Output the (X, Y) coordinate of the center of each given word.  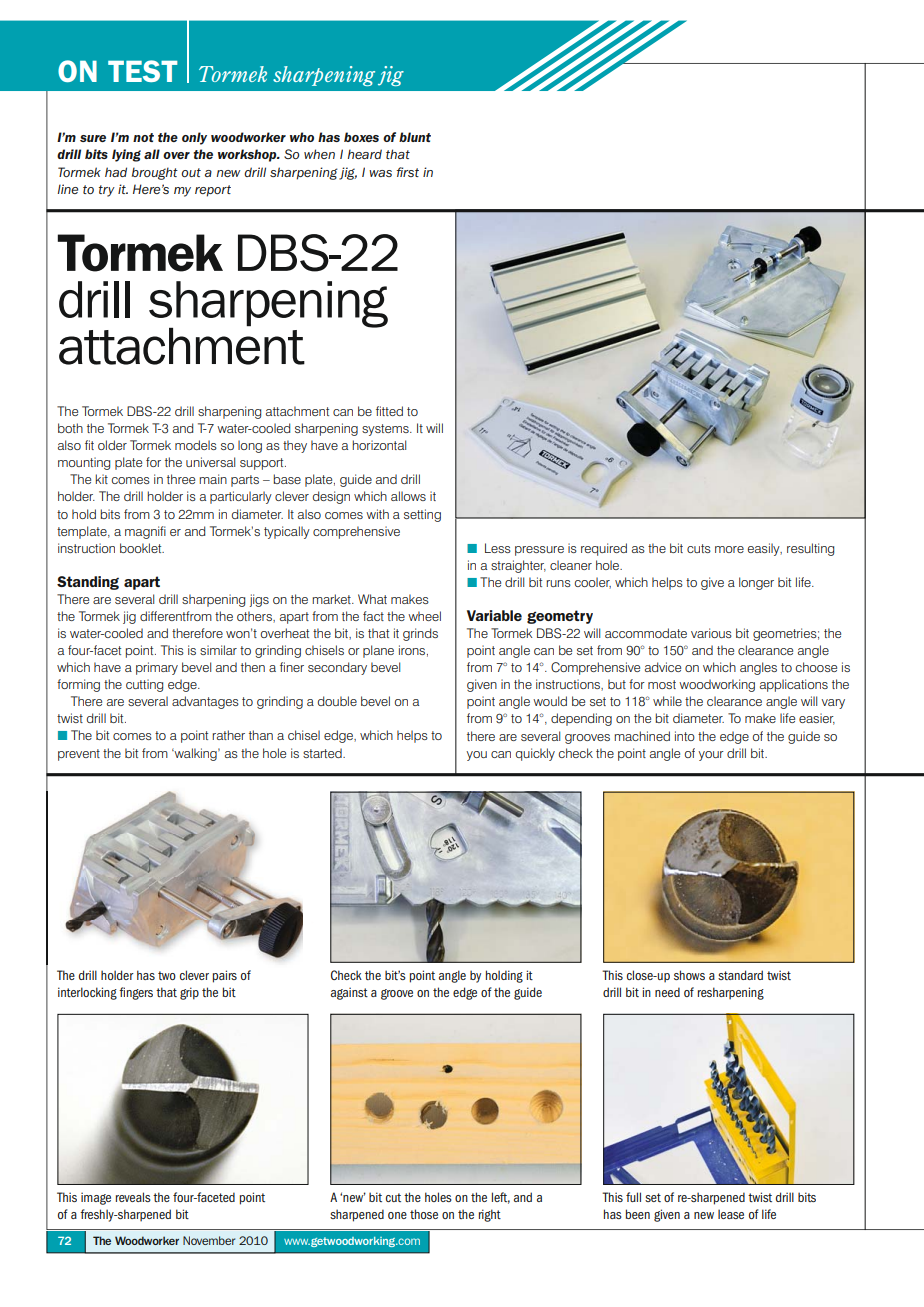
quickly (535, 754)
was (380, 173)
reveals (133, 1197)
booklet (142, 548)
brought (155, 173)
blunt (415, 137)
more (729, 549)
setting (422, 515)
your (711, 756)
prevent (79, 755)
